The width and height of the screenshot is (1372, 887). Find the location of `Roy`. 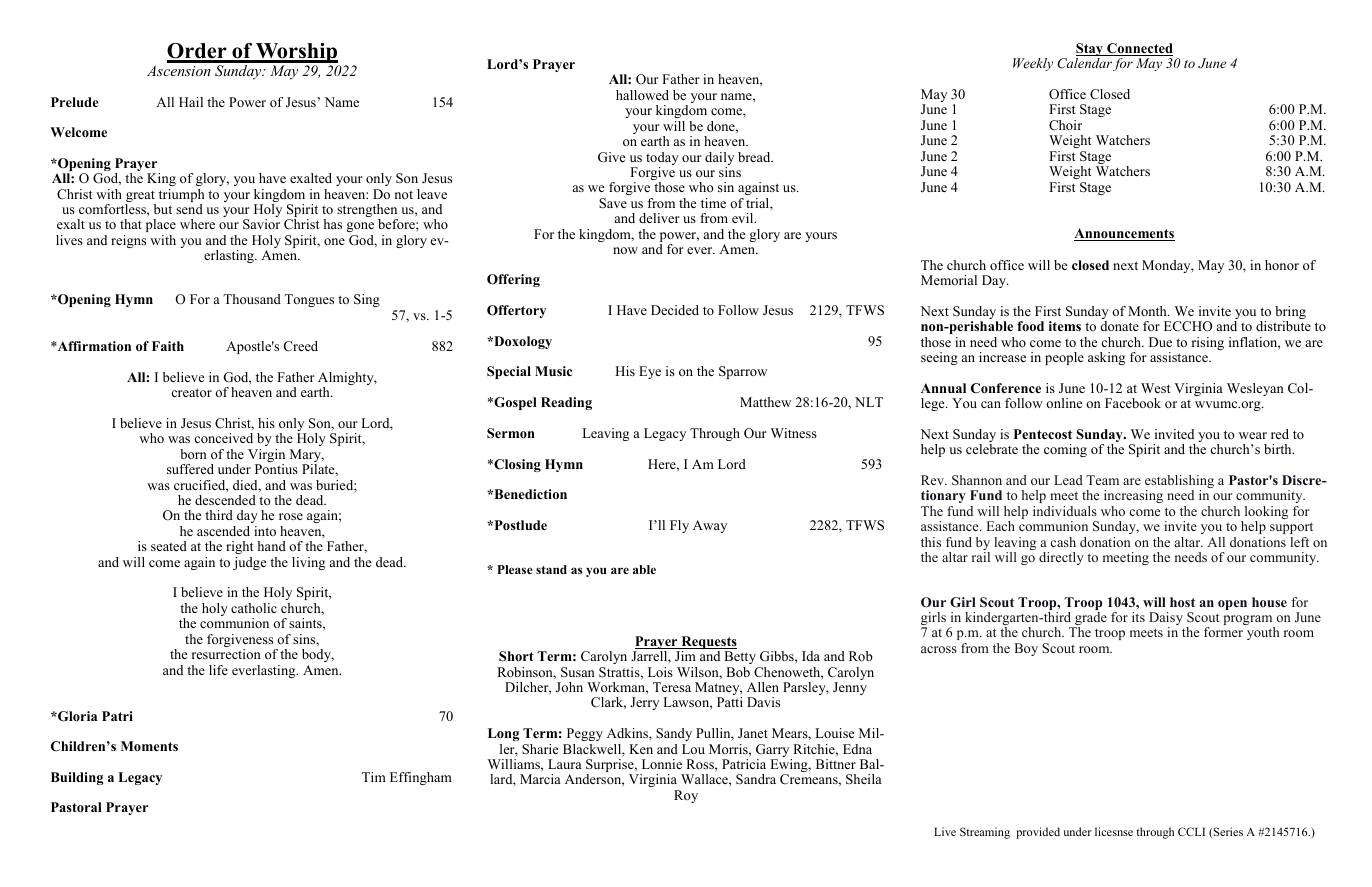

Roy is located at coordinates (686, 796).
